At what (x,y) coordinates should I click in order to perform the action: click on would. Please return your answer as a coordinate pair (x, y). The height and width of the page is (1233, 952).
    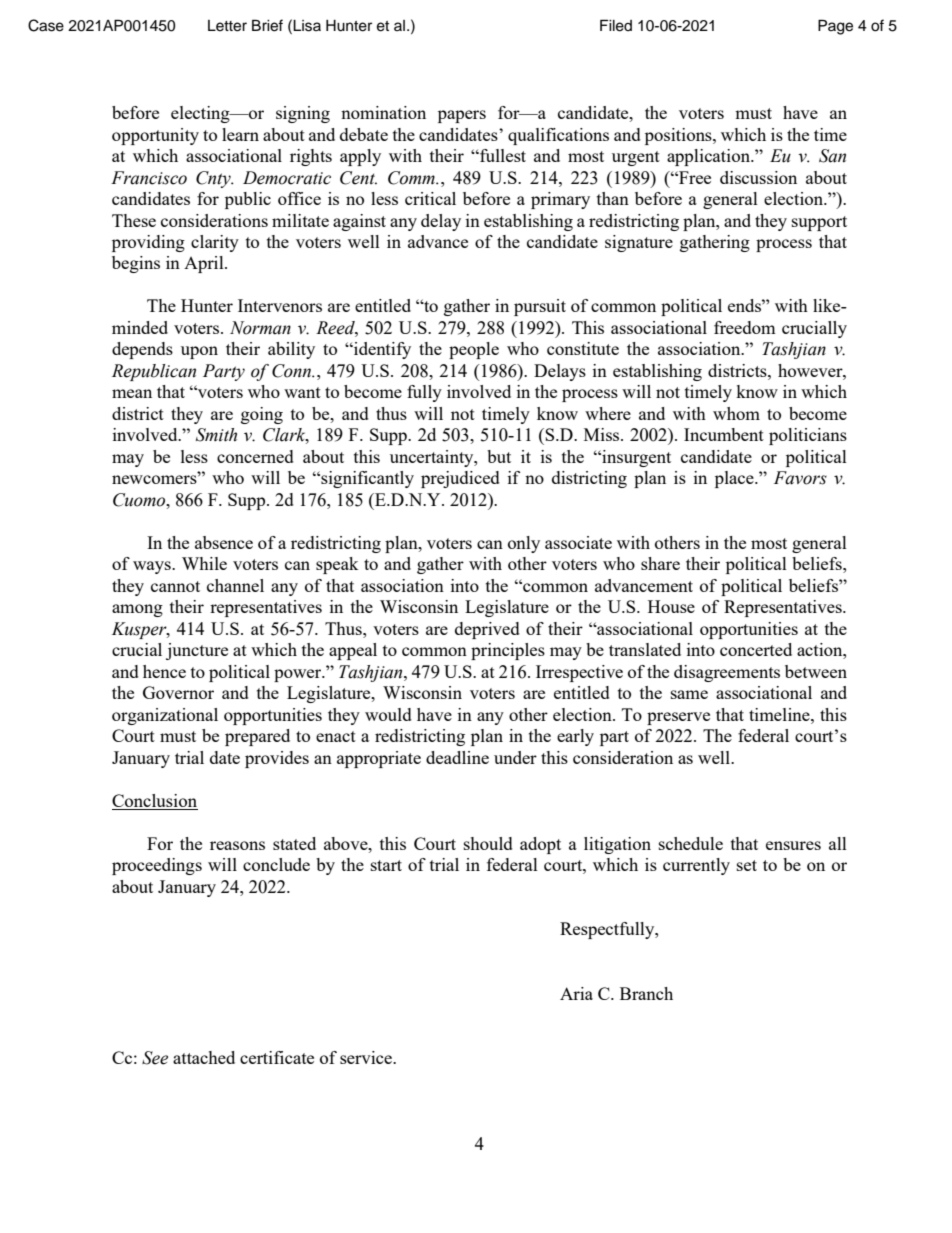
    Looking at the image, I should click on (388, 714).
